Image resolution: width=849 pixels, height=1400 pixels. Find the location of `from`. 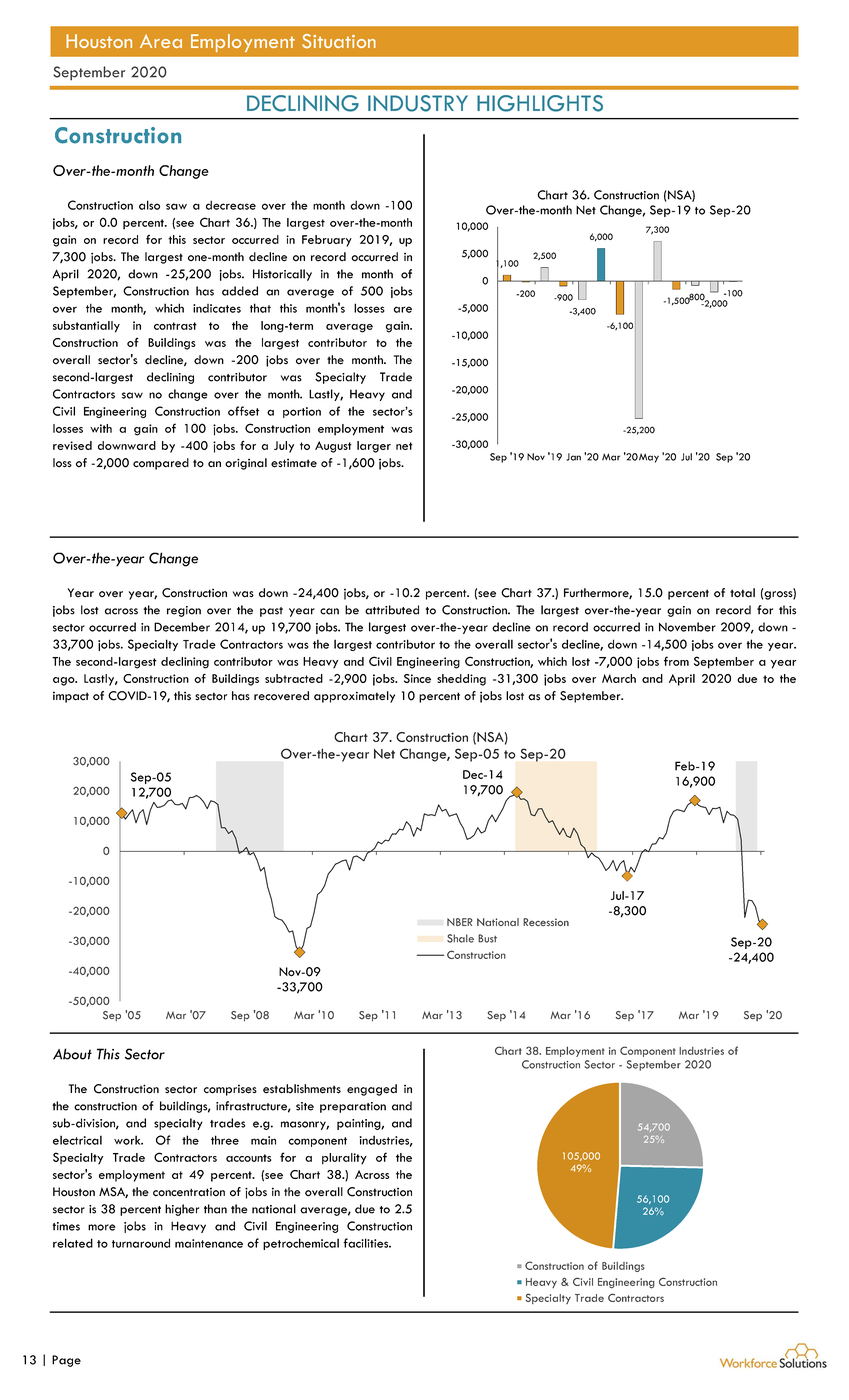

from is located at coordinates (676, 661).
